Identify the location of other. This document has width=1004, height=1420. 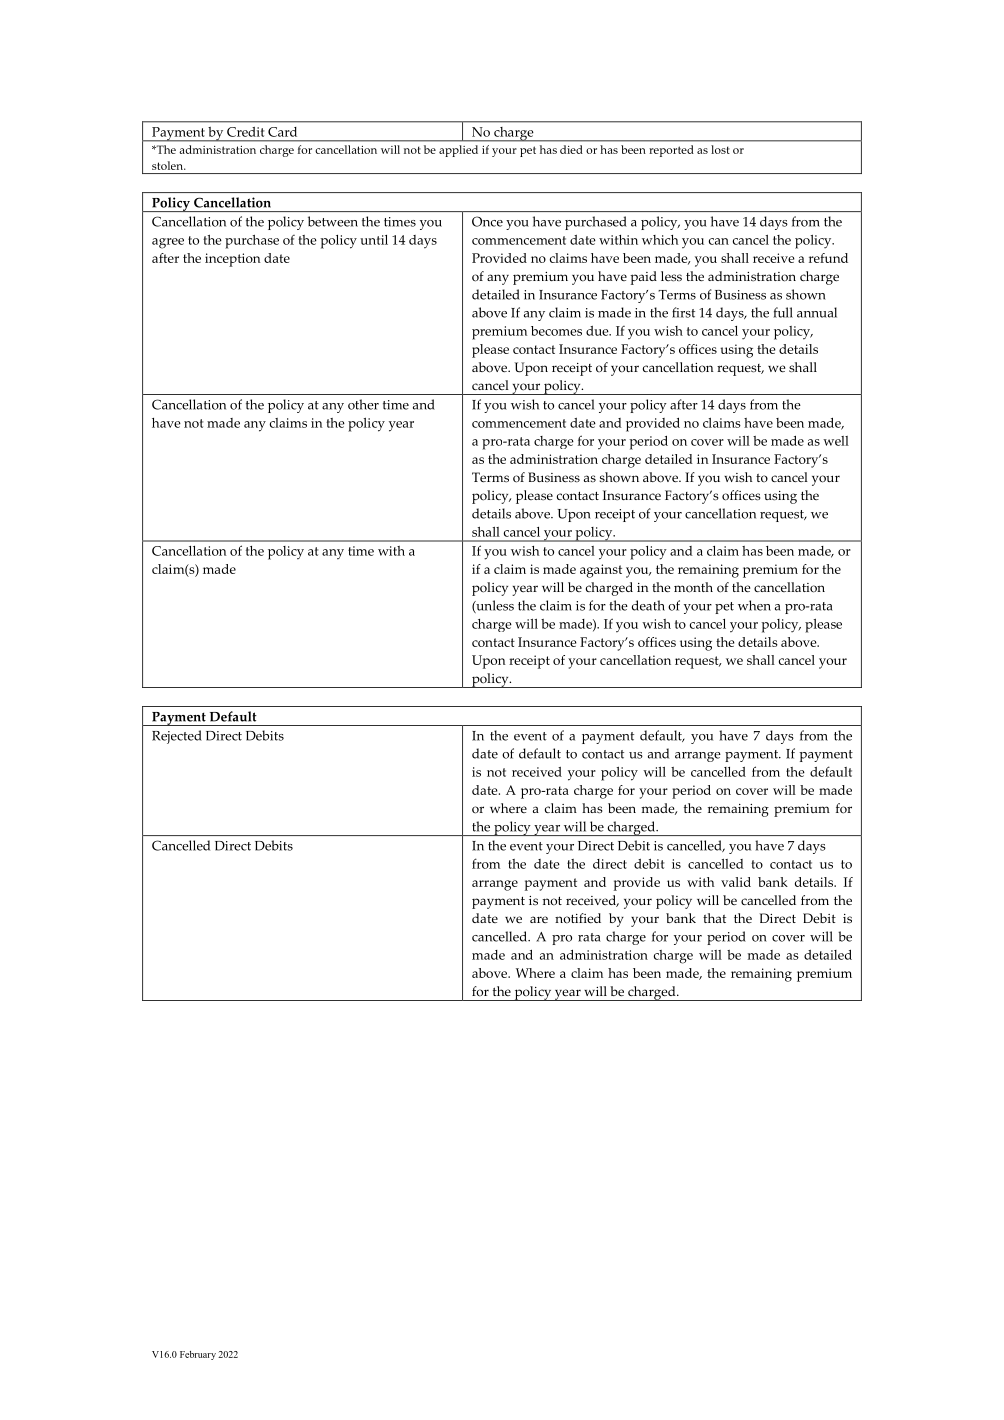
(363, 404).
